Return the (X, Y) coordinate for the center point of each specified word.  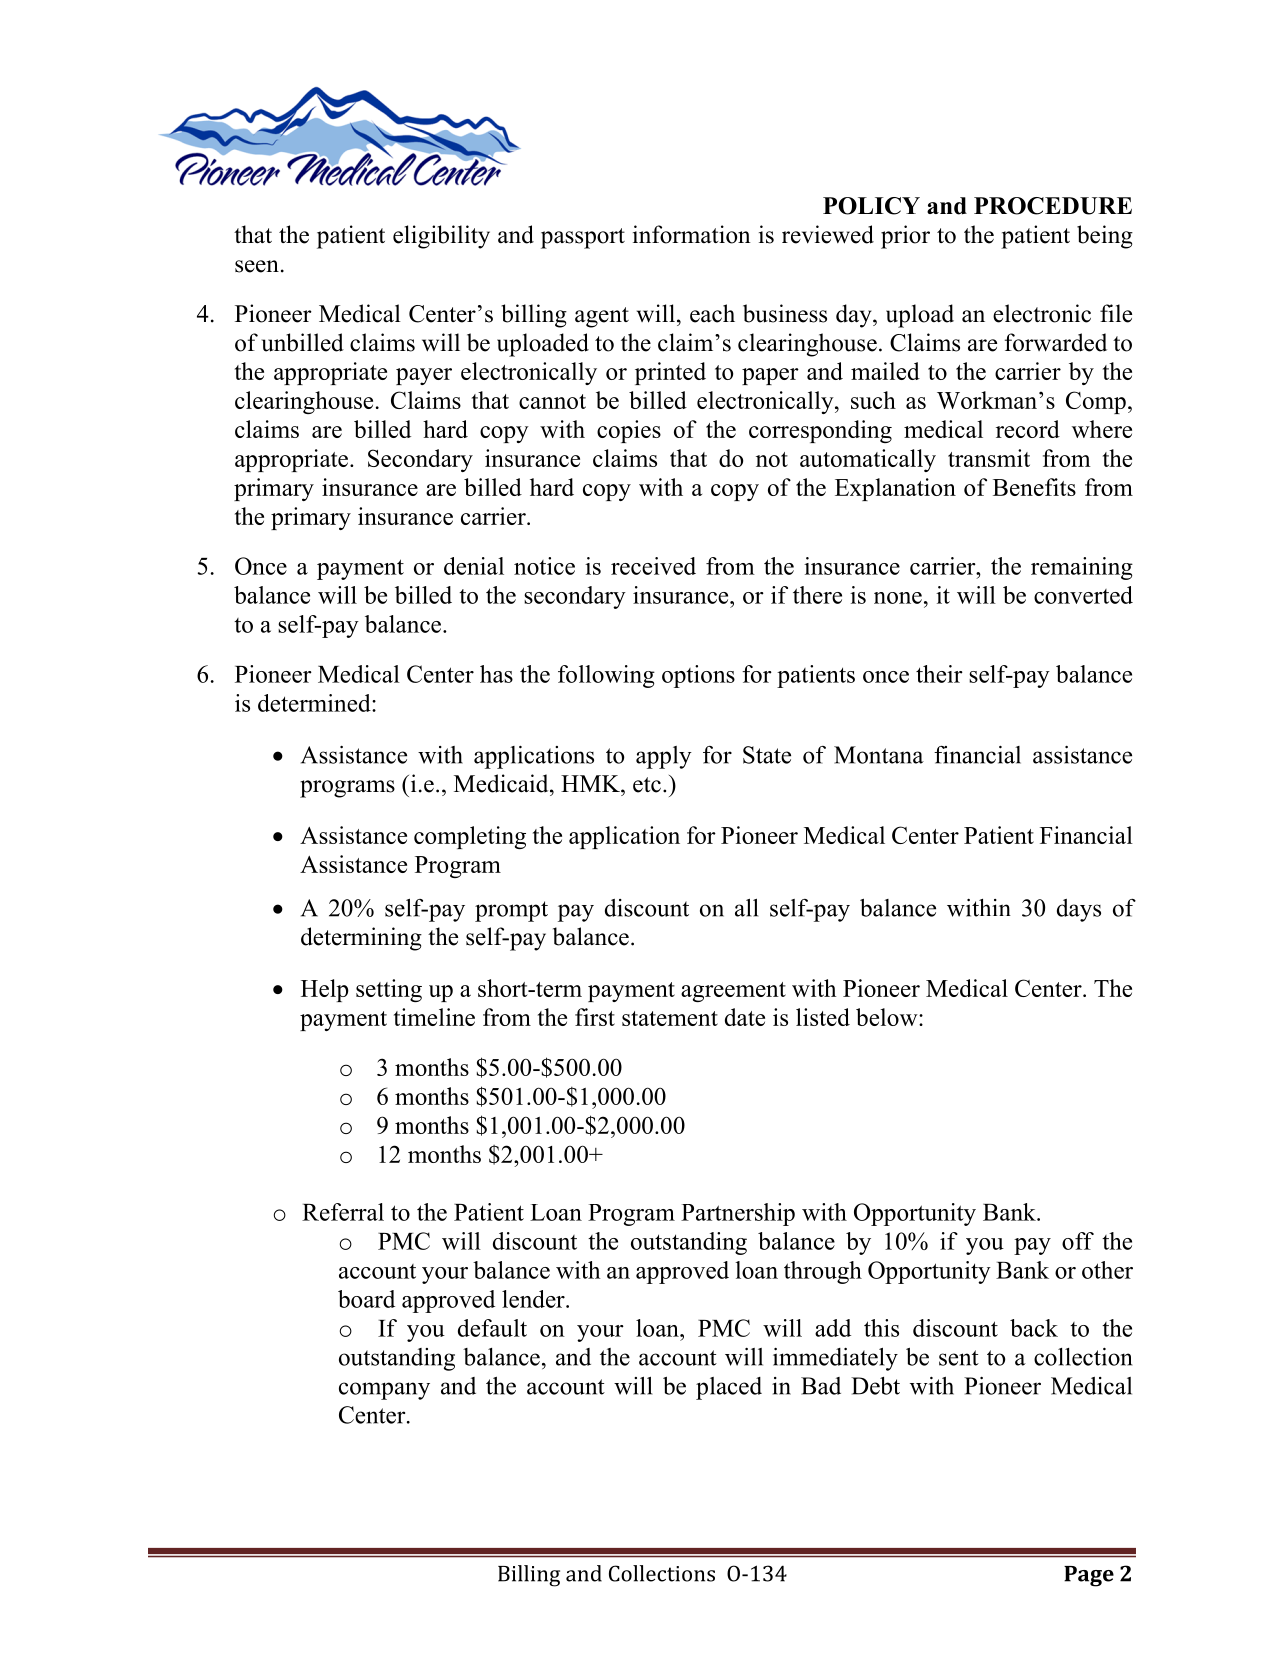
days (1079, 910)
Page (1089, 1576)
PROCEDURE (1053, 206)
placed (729, 1388)
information (692, 234)
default (492, 1328)
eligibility (441, 237)
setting (389, 990)
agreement (733, 992)
